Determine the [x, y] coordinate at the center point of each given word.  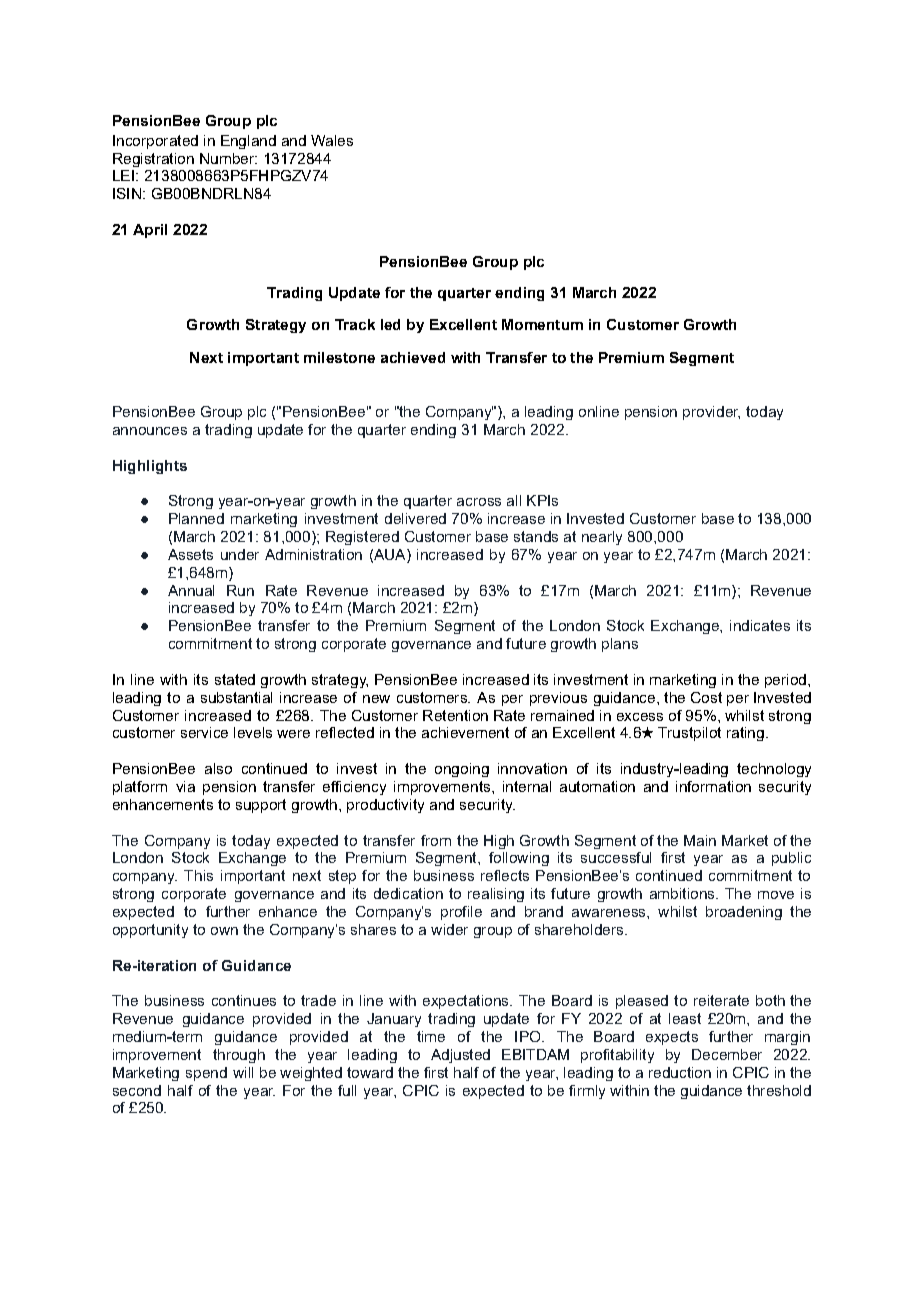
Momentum [542, 324]
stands [536, 536]
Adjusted [460, 1056]
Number [228, 158]
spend [206, 1074]
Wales [332, 140]
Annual [191, 590]
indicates [760, 625]
